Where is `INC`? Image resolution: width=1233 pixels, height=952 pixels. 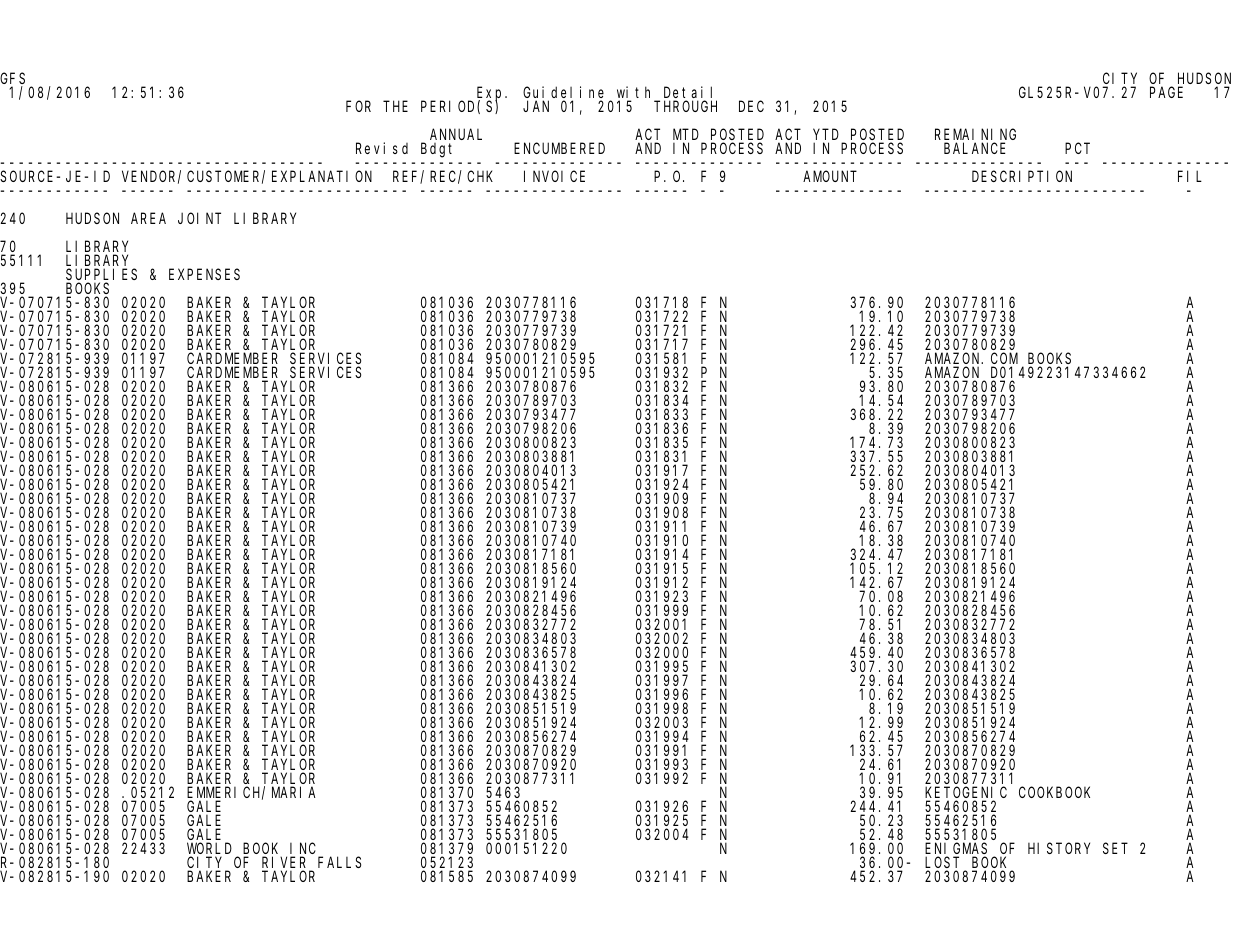
INC is located at coordinates (303, 850).
